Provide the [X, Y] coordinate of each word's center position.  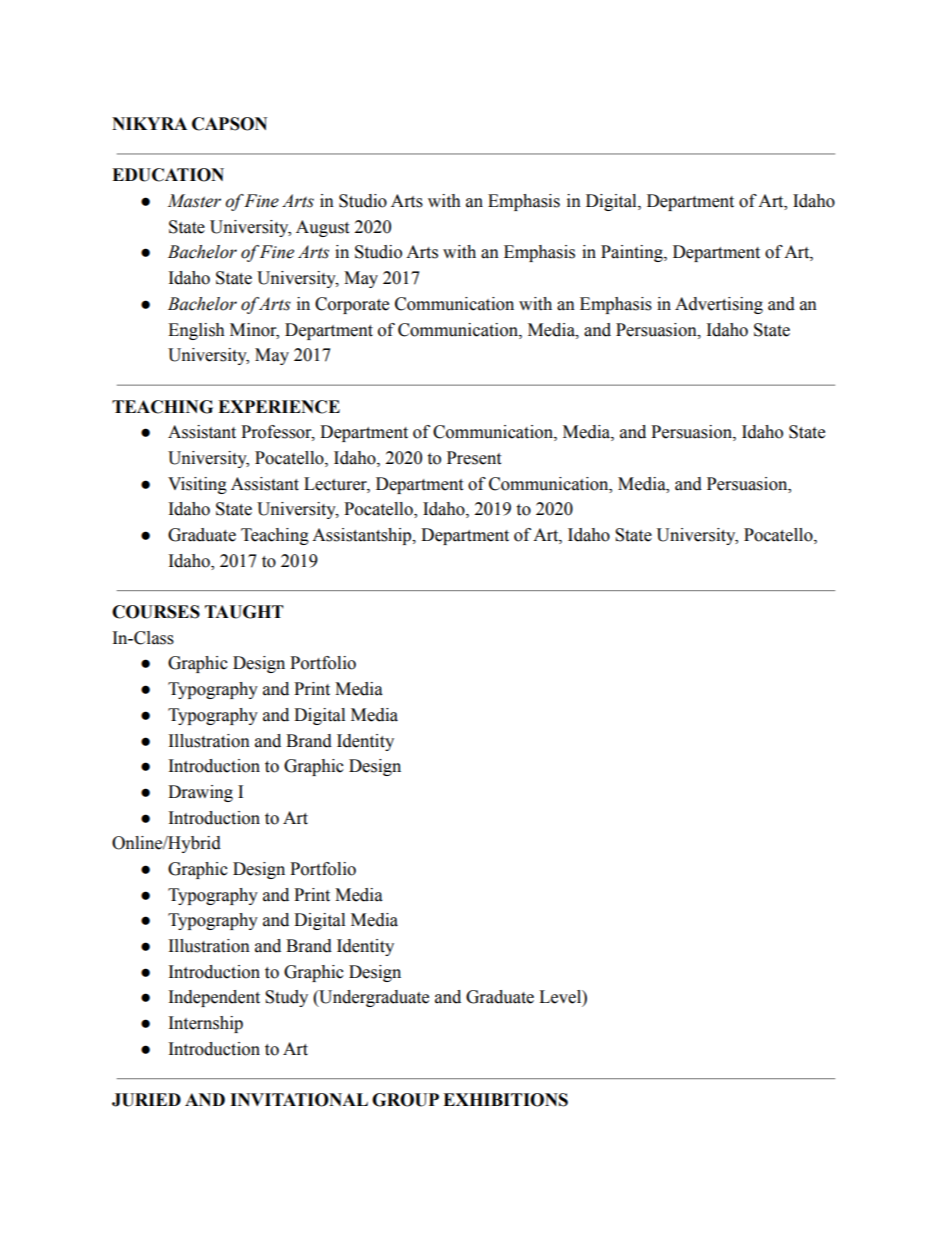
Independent [214, 998]
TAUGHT [244, 612]
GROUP [405, 1100]
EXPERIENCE [279, 407]
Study [286, 998]
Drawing [200, 793]
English [196, 331]
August [322, 228]
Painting [633, 253]
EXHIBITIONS [505, 1100]
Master [194, 201]
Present [474, 458]
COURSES [156, 612]
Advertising [719, 305]
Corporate [352, 305]
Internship [206, 1024]
